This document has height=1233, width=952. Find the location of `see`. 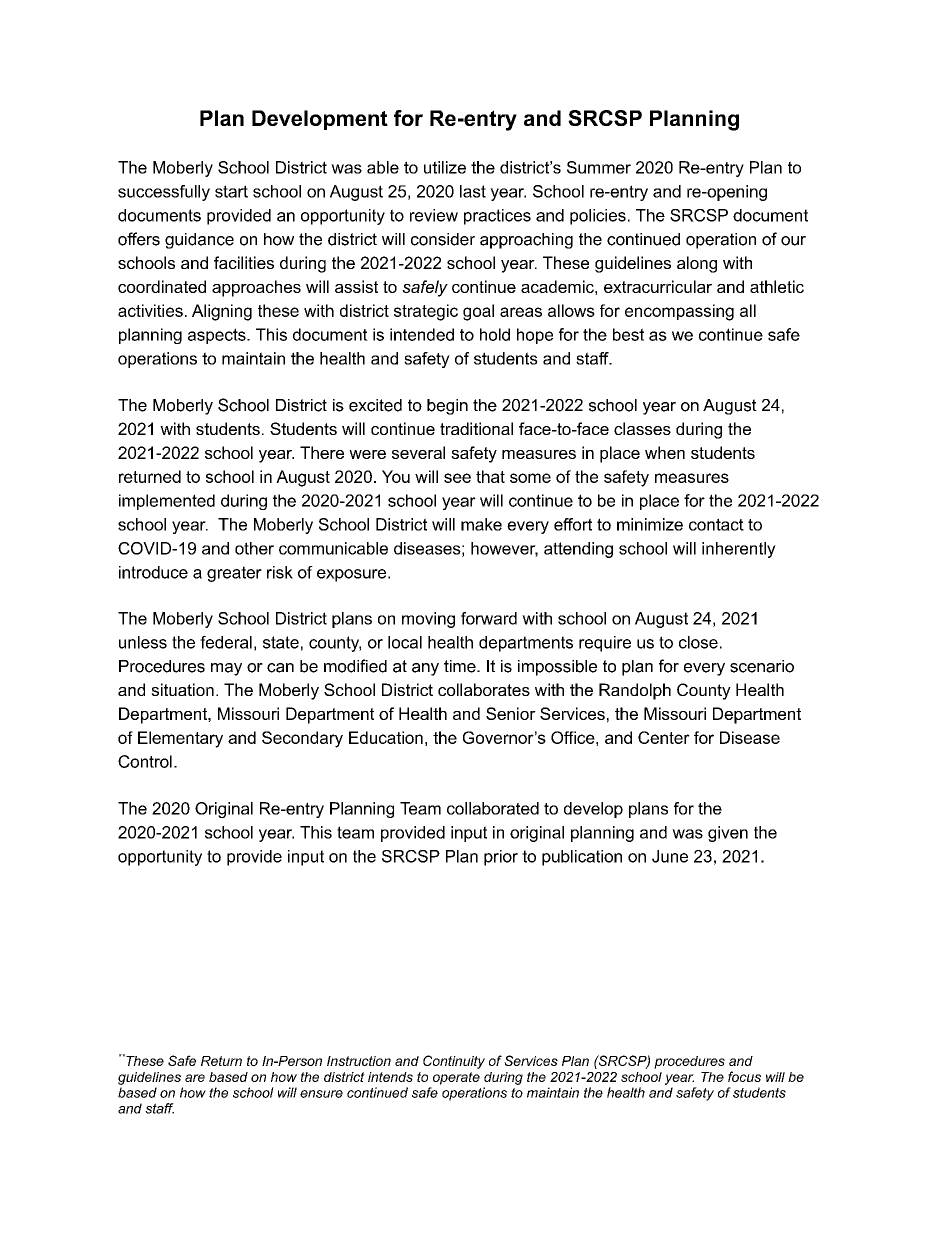

see is located at coordinates (457, 478).
